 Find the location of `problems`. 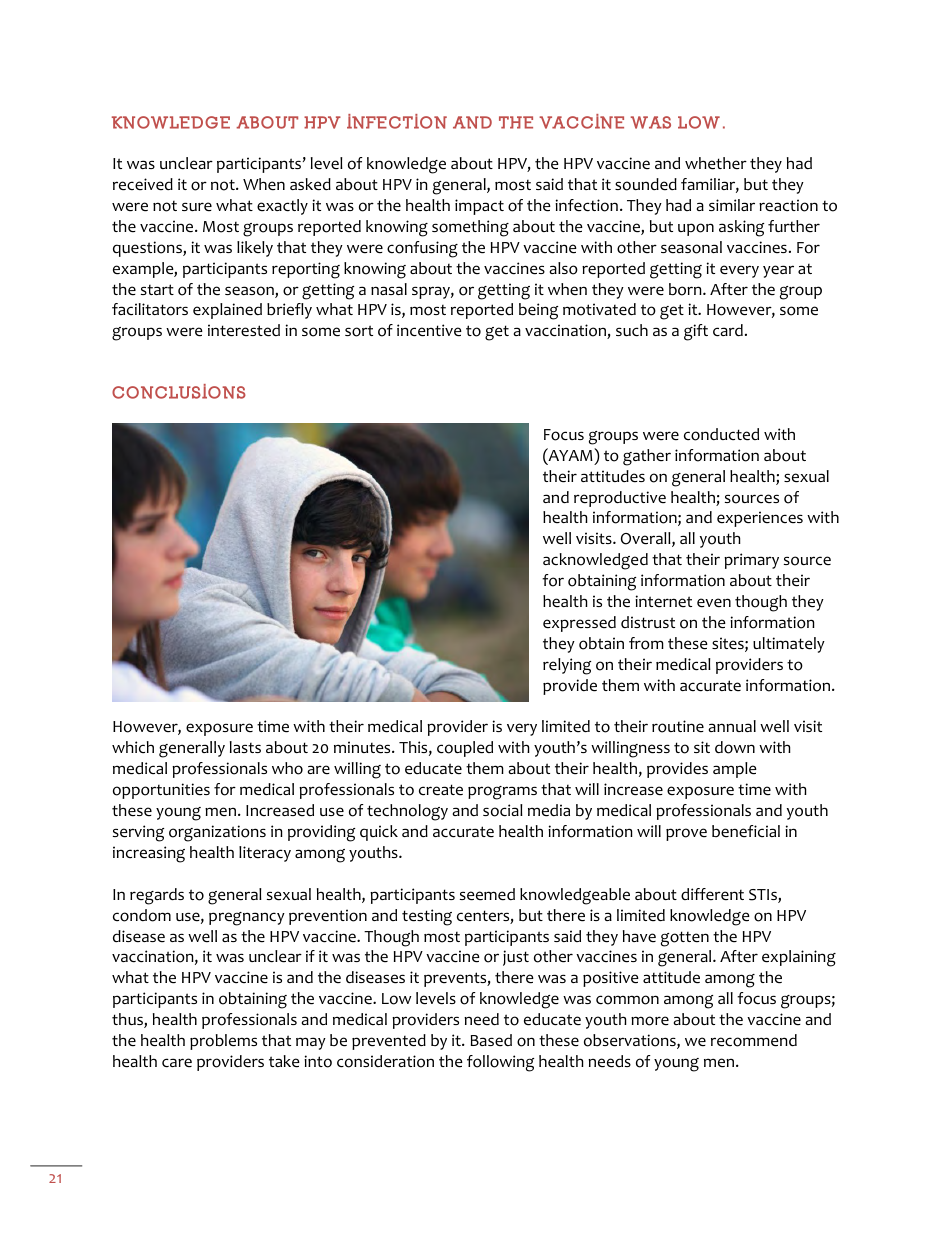

problems is located at coordinates (223, 1042).
